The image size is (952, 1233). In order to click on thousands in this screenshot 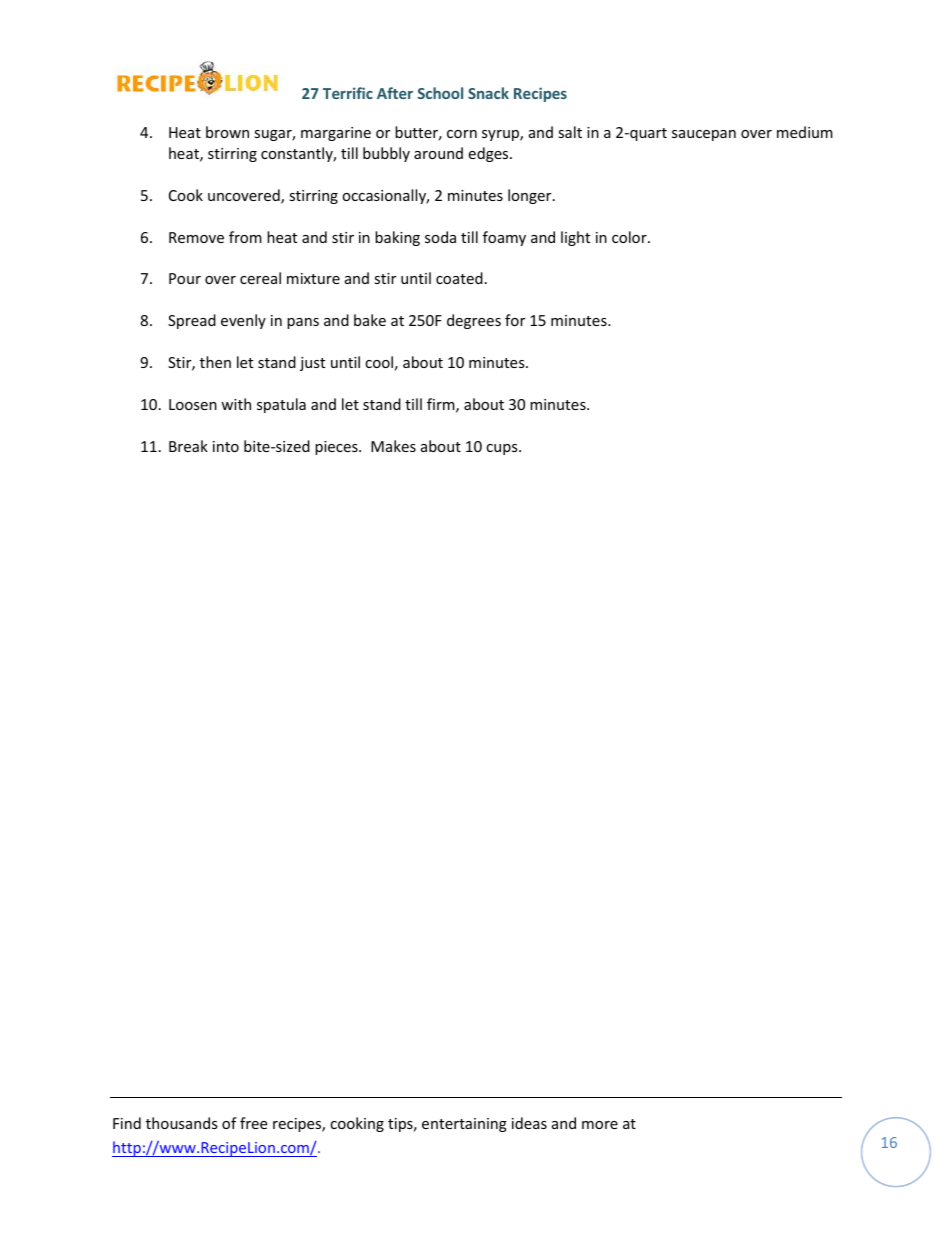, I will do `click(182, 1123)`.
